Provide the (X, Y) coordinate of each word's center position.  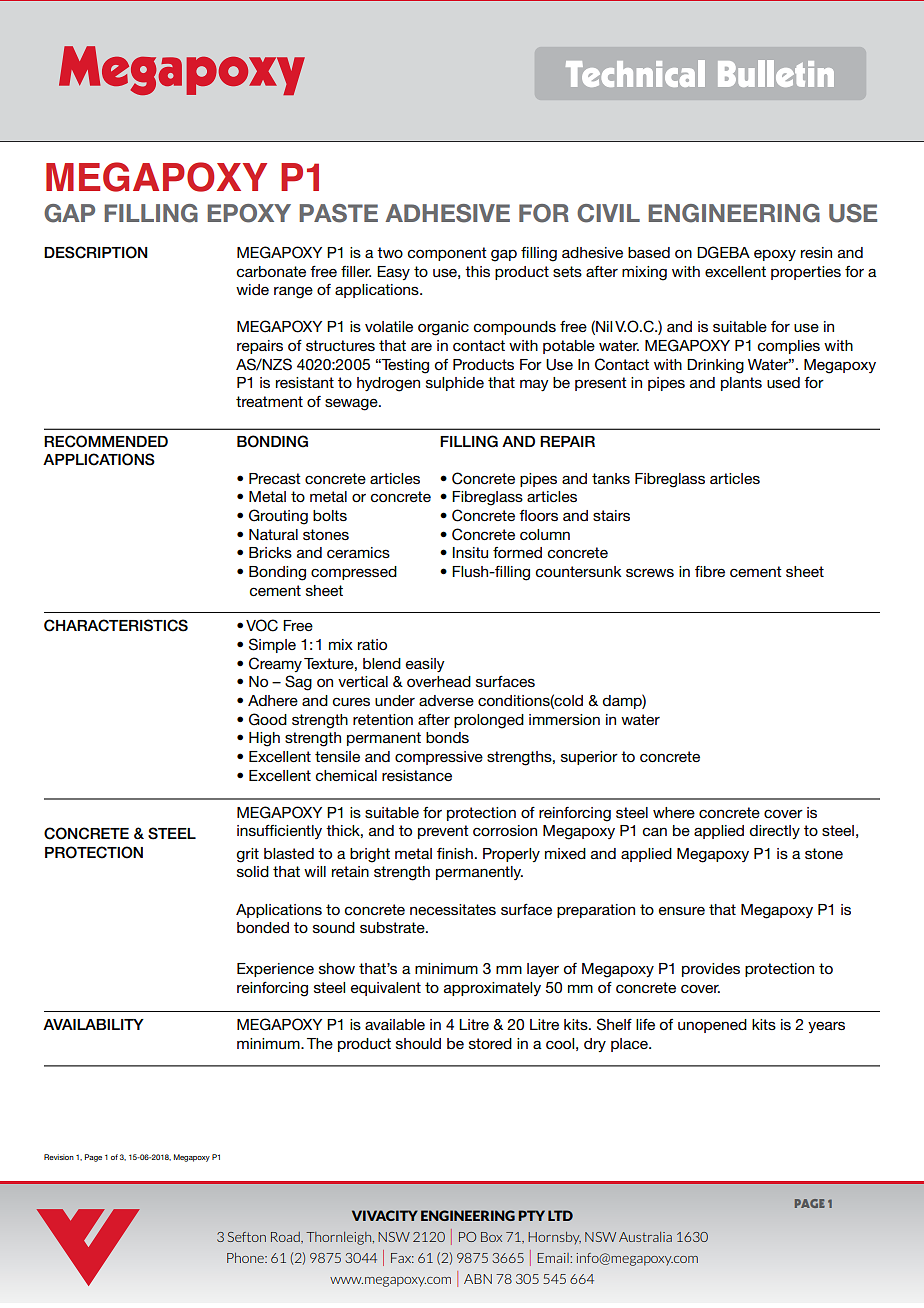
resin (816, 252)
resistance (417, 775)
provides (711, 970)
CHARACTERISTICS (116, 625)
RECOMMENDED (106, 441)
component (447, 254)
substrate (393, 927)
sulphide (455, 384)
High (264, 739)
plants (741, 384)
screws (650, 572)
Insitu (470, 552)
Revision (59, 1157)
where (674, 812)
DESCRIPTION (96, 252)
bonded (263, 927)
